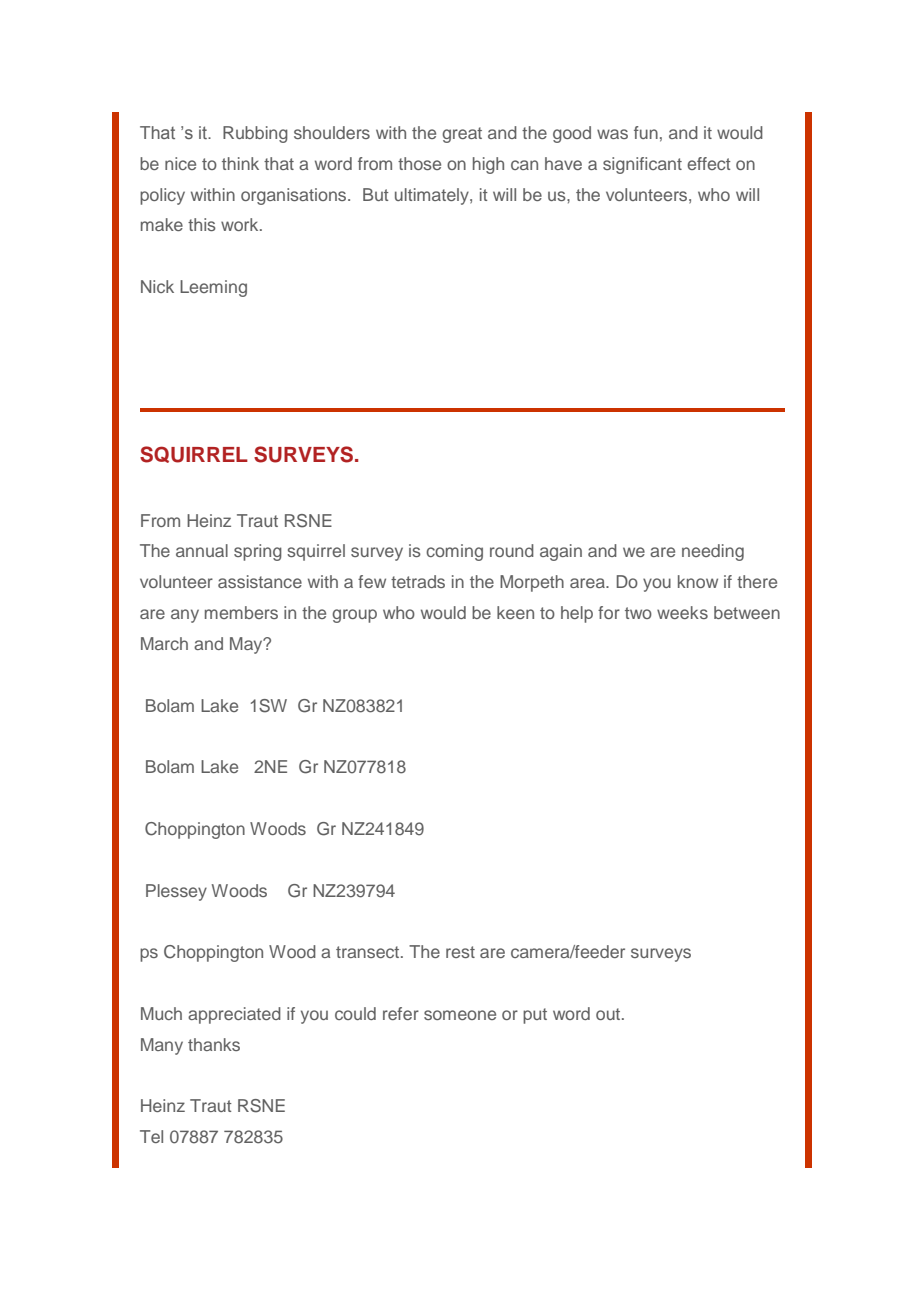  Describe the element at coordinates (609, 1014) in the screenshot. I see `out` at that location.
